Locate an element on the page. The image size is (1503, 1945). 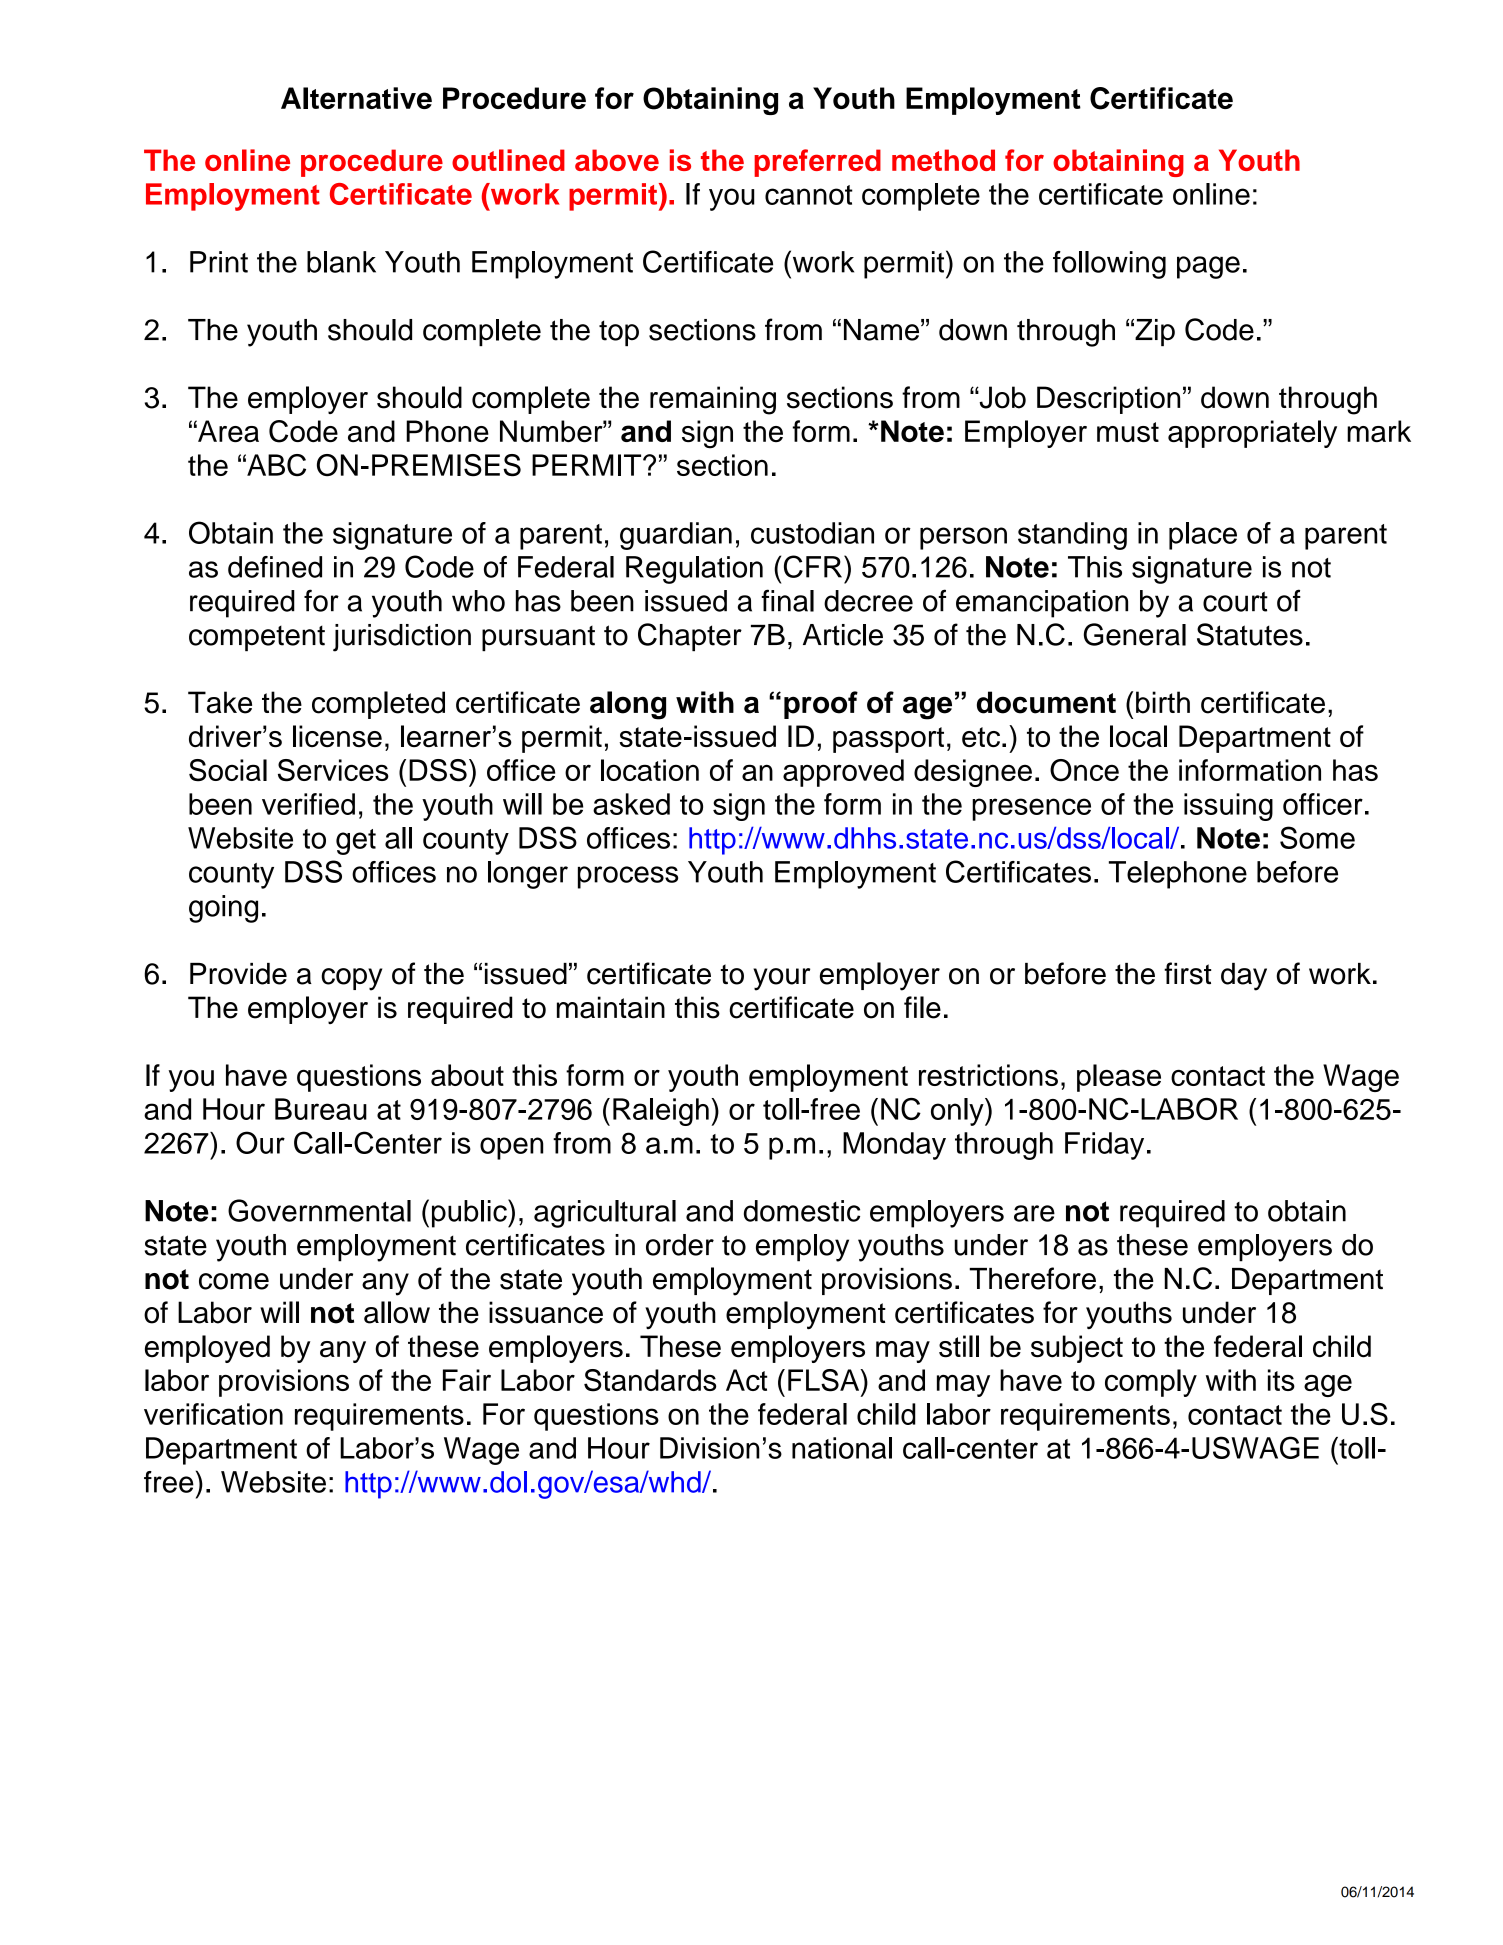
defined is located at coordinates (275, 567).
